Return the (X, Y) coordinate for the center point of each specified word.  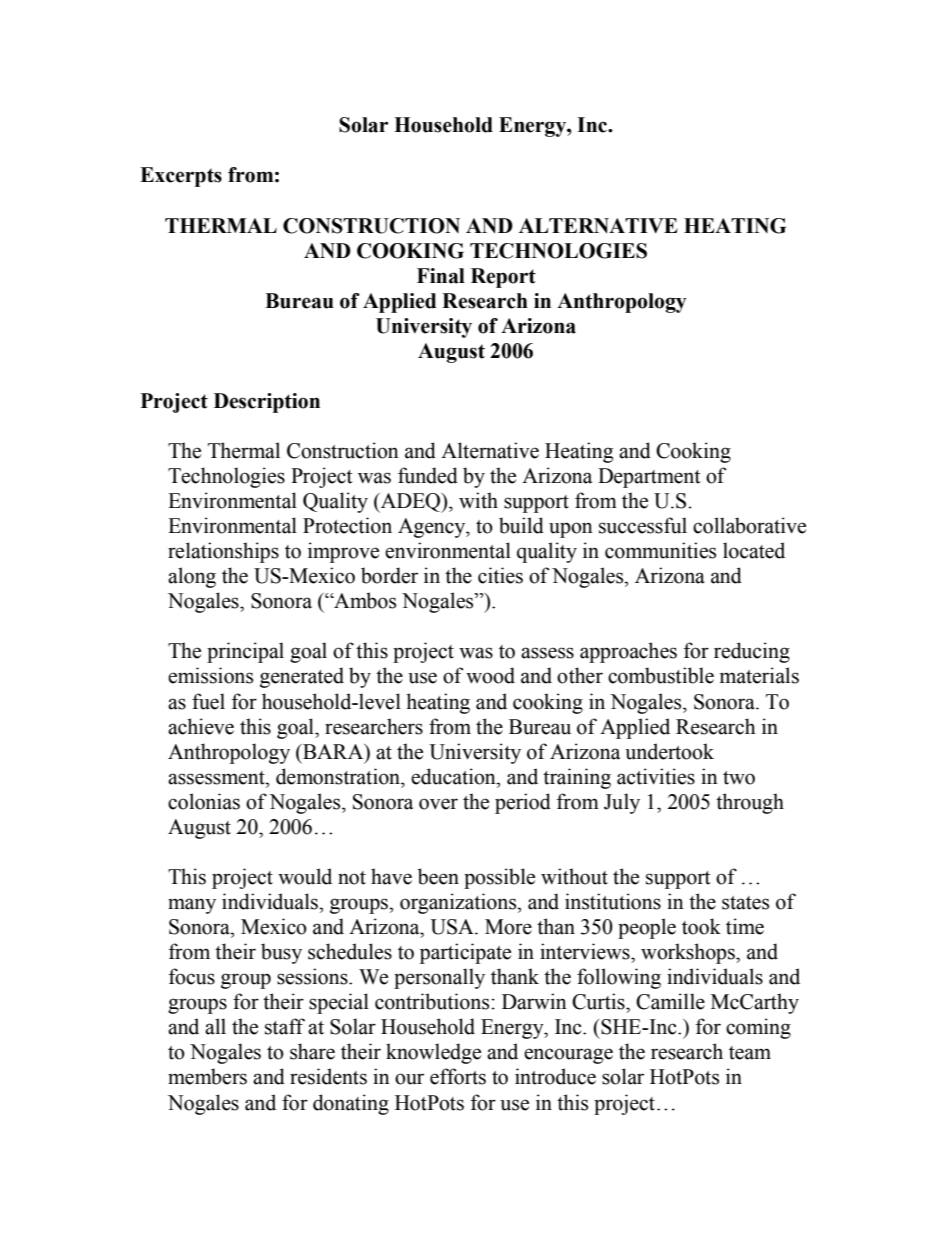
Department (649, 478)
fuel (208, 701)
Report (503, 278)
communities (660, 550)
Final (441, 276)
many (192, 906)
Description (267, 403)
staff (285, 1026)
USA (453, 927)
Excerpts (181, 177)
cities (500, 575)
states (745, 903)
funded (428, 475)
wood (490, 675)
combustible (661, 675)
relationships (223, 552)
